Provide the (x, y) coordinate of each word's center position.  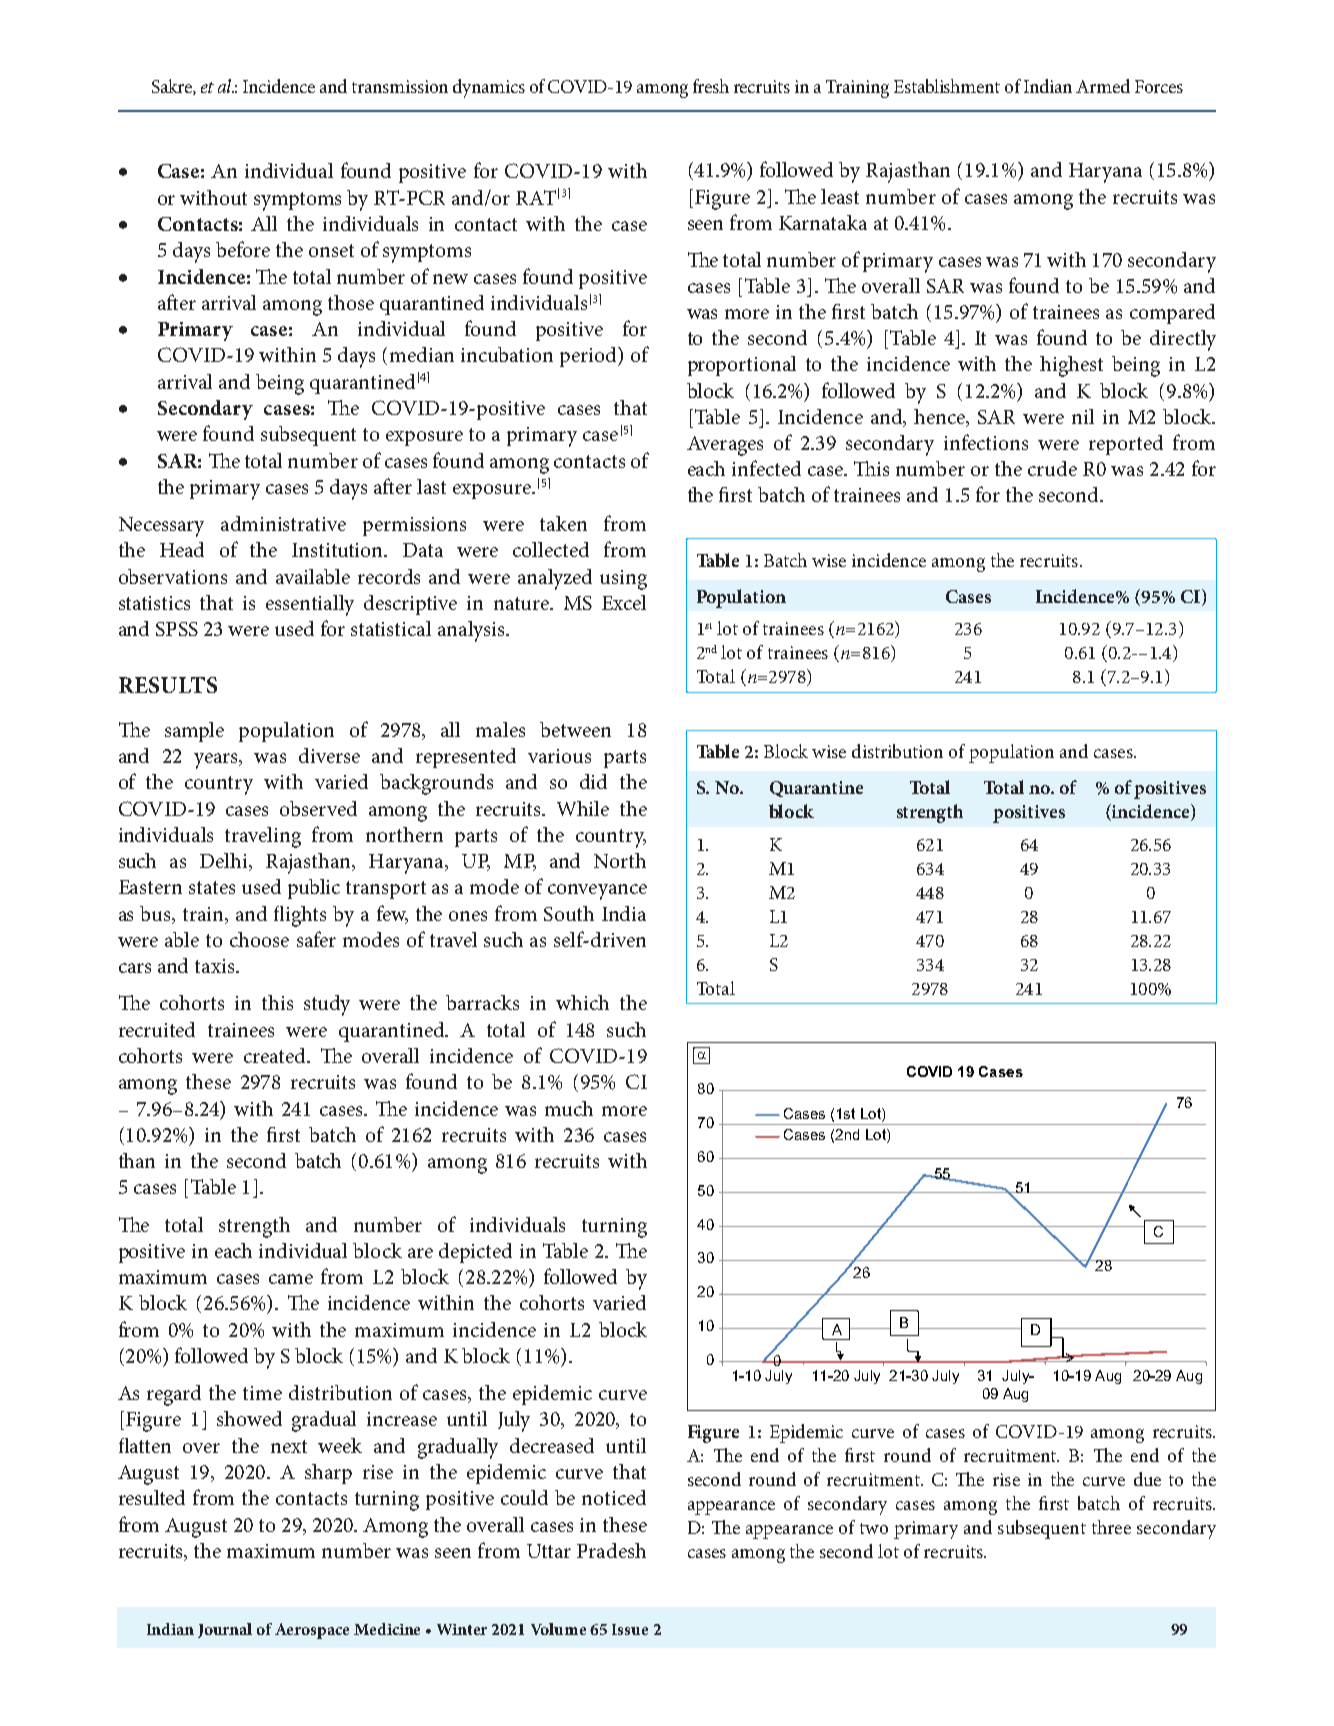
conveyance (597, 892)
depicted (475, 1253)
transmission (400, 86)
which (582, 1002)
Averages (725, 446)
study (327, 1005)
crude (1052, 468)
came (291, 1279)
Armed (1103, 86)
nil (1083, 416)
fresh (711, 86)
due (1147, 1479)
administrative (283, 523)
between (575, 729)
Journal (225, 1630)
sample (194, 732)
